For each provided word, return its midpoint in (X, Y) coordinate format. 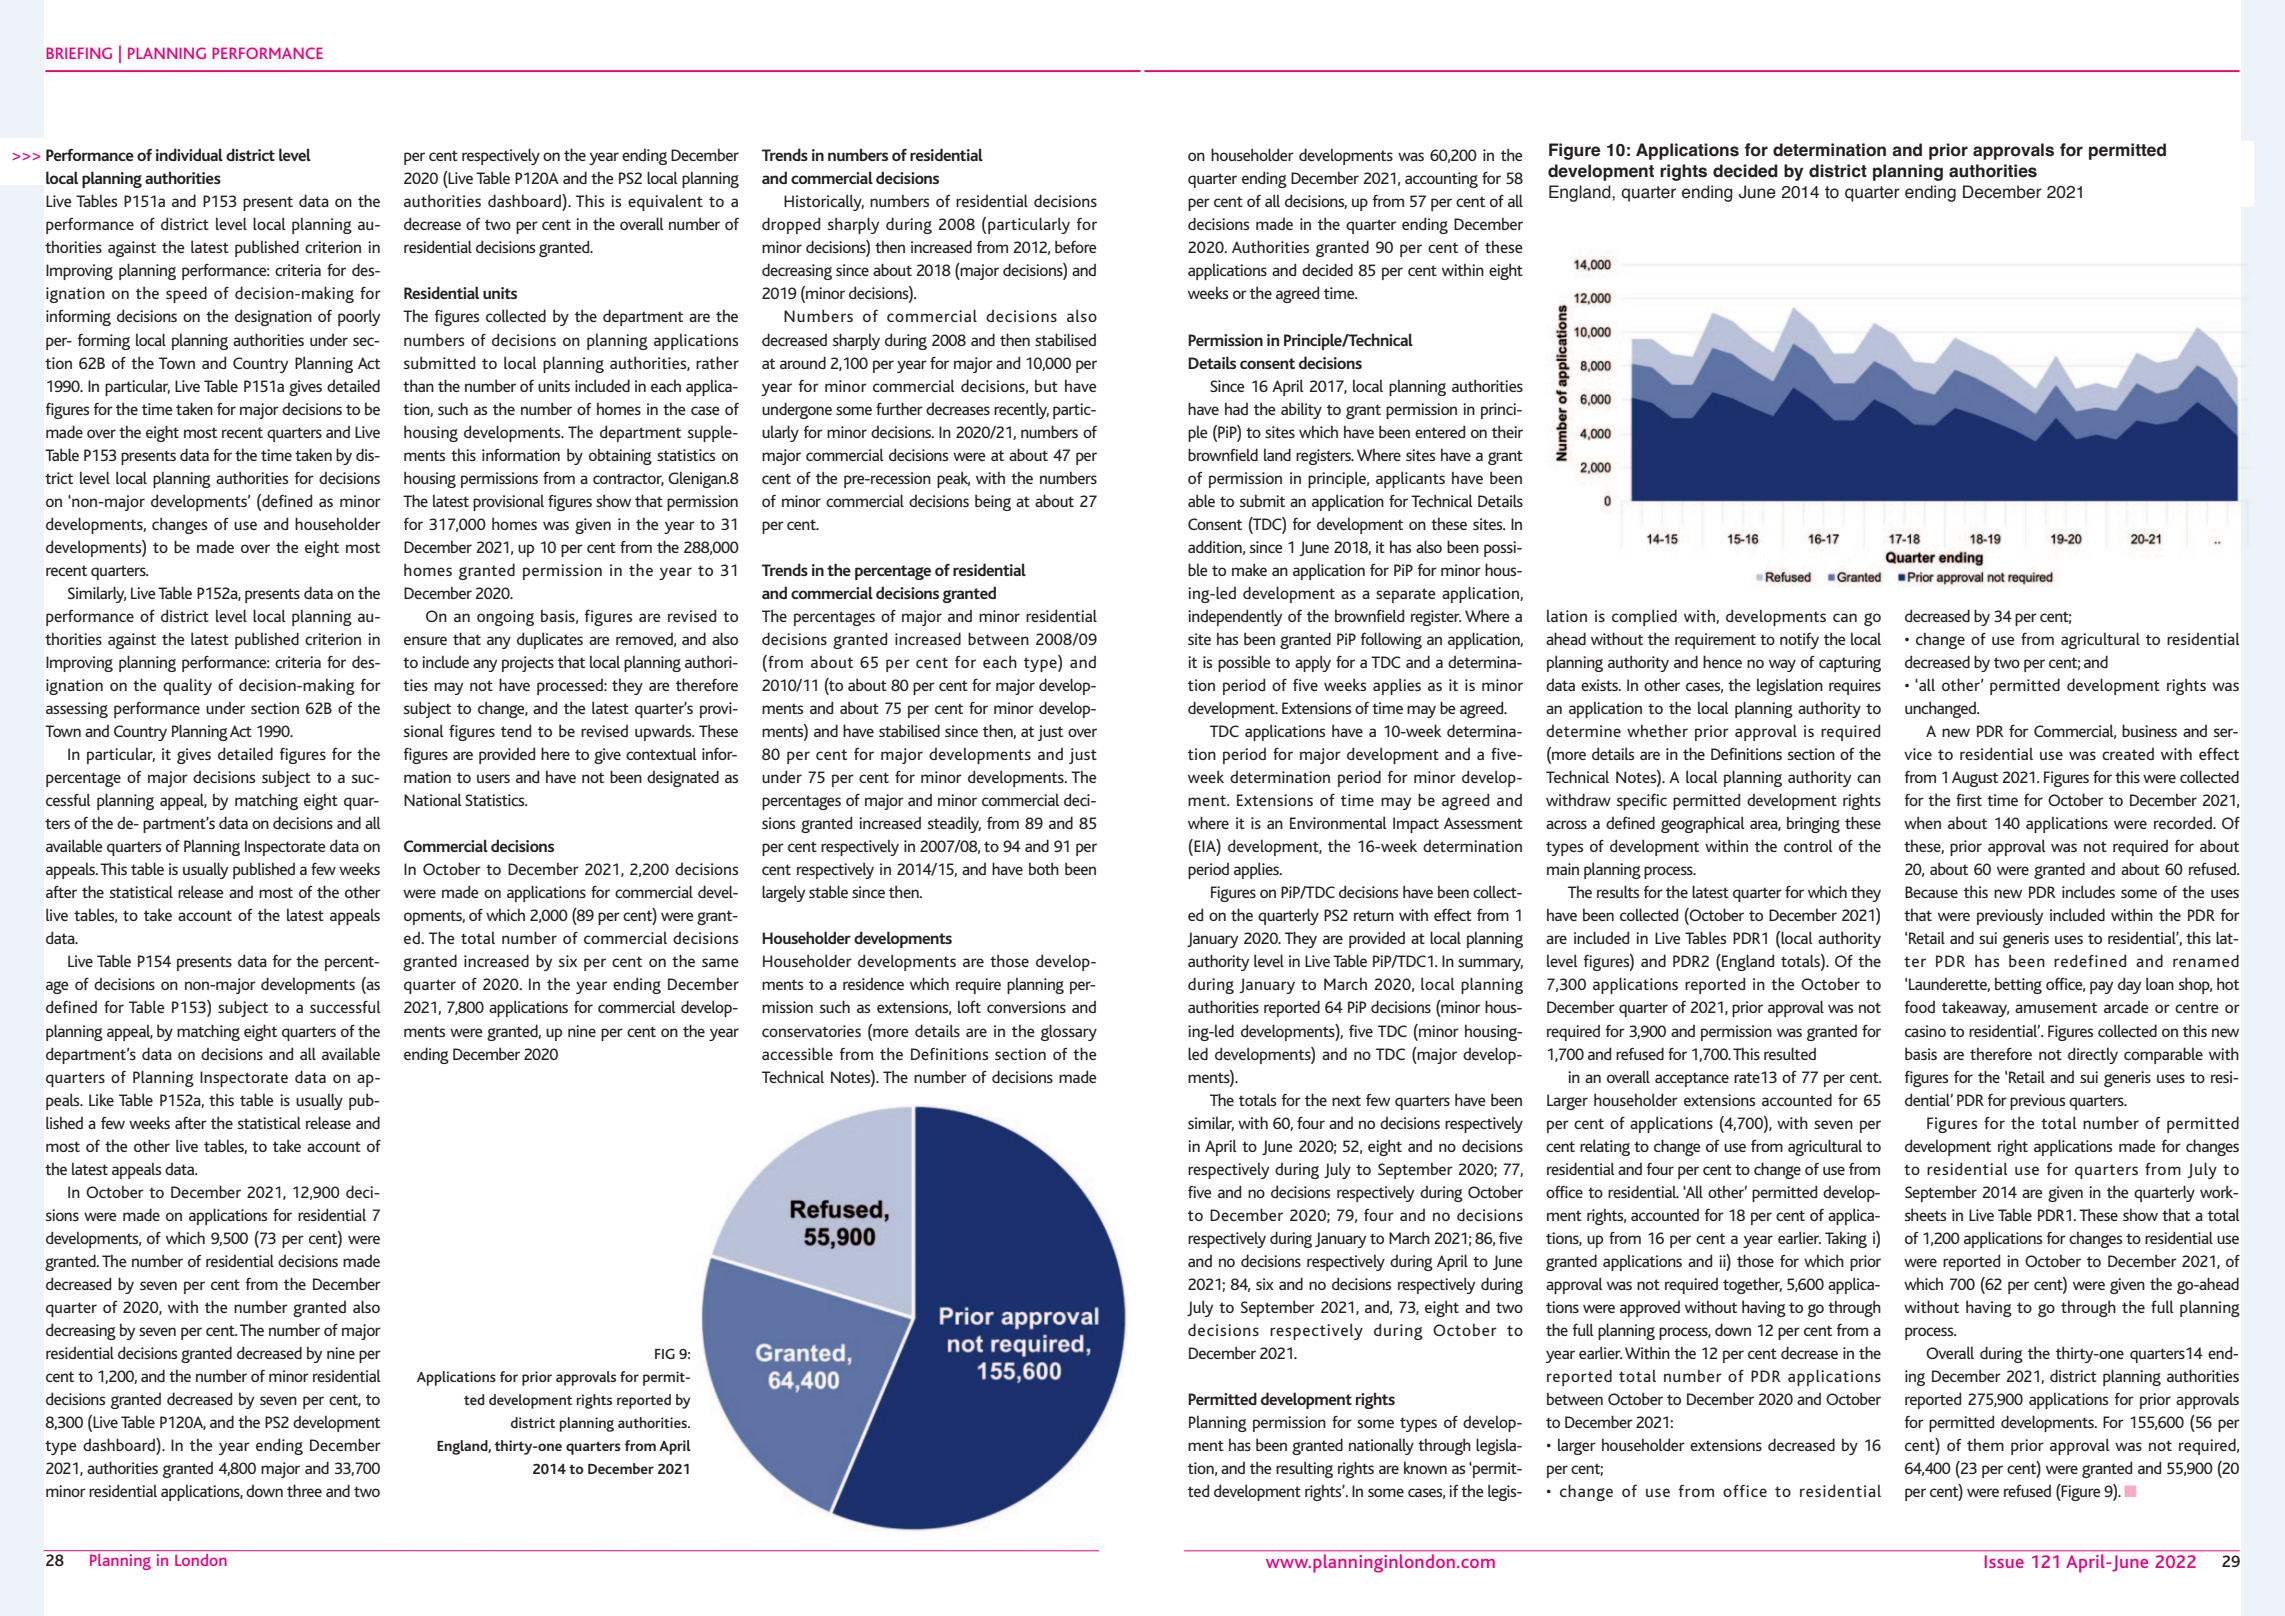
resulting (1304, 1469)
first (1969, 800)
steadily (954, 824)
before (1076, 246)
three (304, 1490)
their (1507, 431)
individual (189, 154)
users (493, 778)
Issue (2004, 1561)
